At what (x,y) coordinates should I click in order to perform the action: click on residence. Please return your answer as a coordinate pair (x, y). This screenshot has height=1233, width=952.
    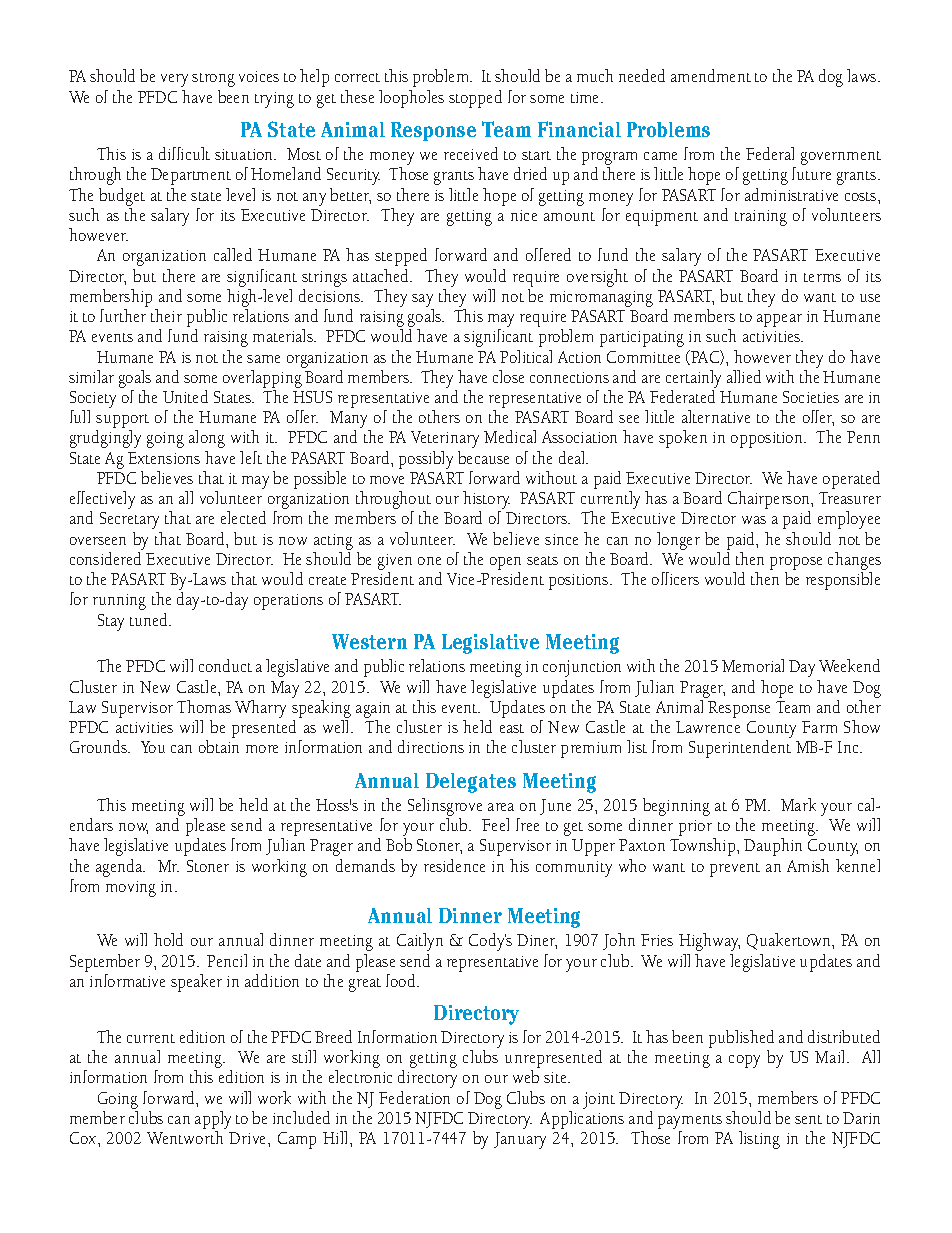
    Looking at the image, I should click on (454, 865).
